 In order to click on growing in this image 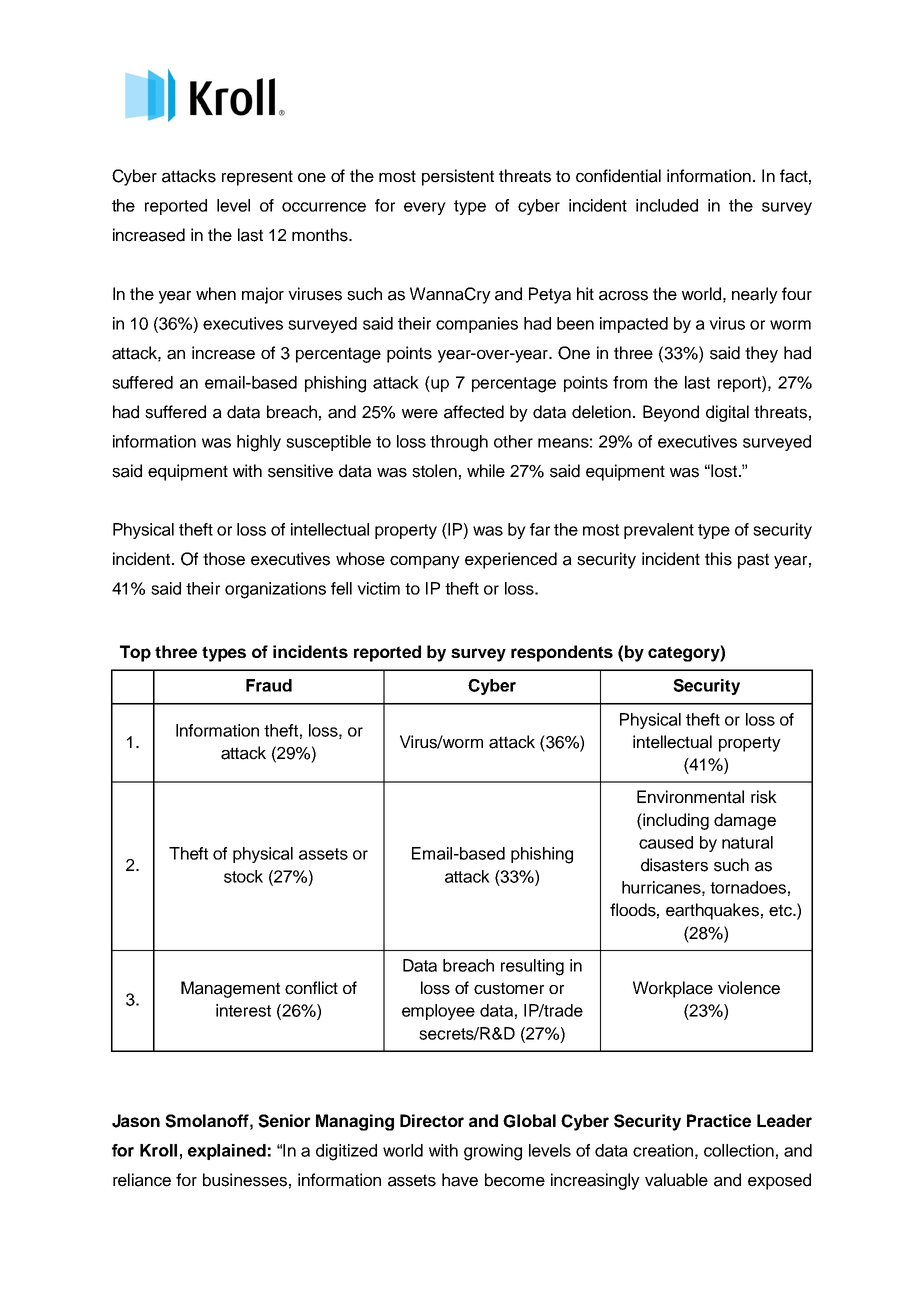, I will do `click(493, 1152)`.
